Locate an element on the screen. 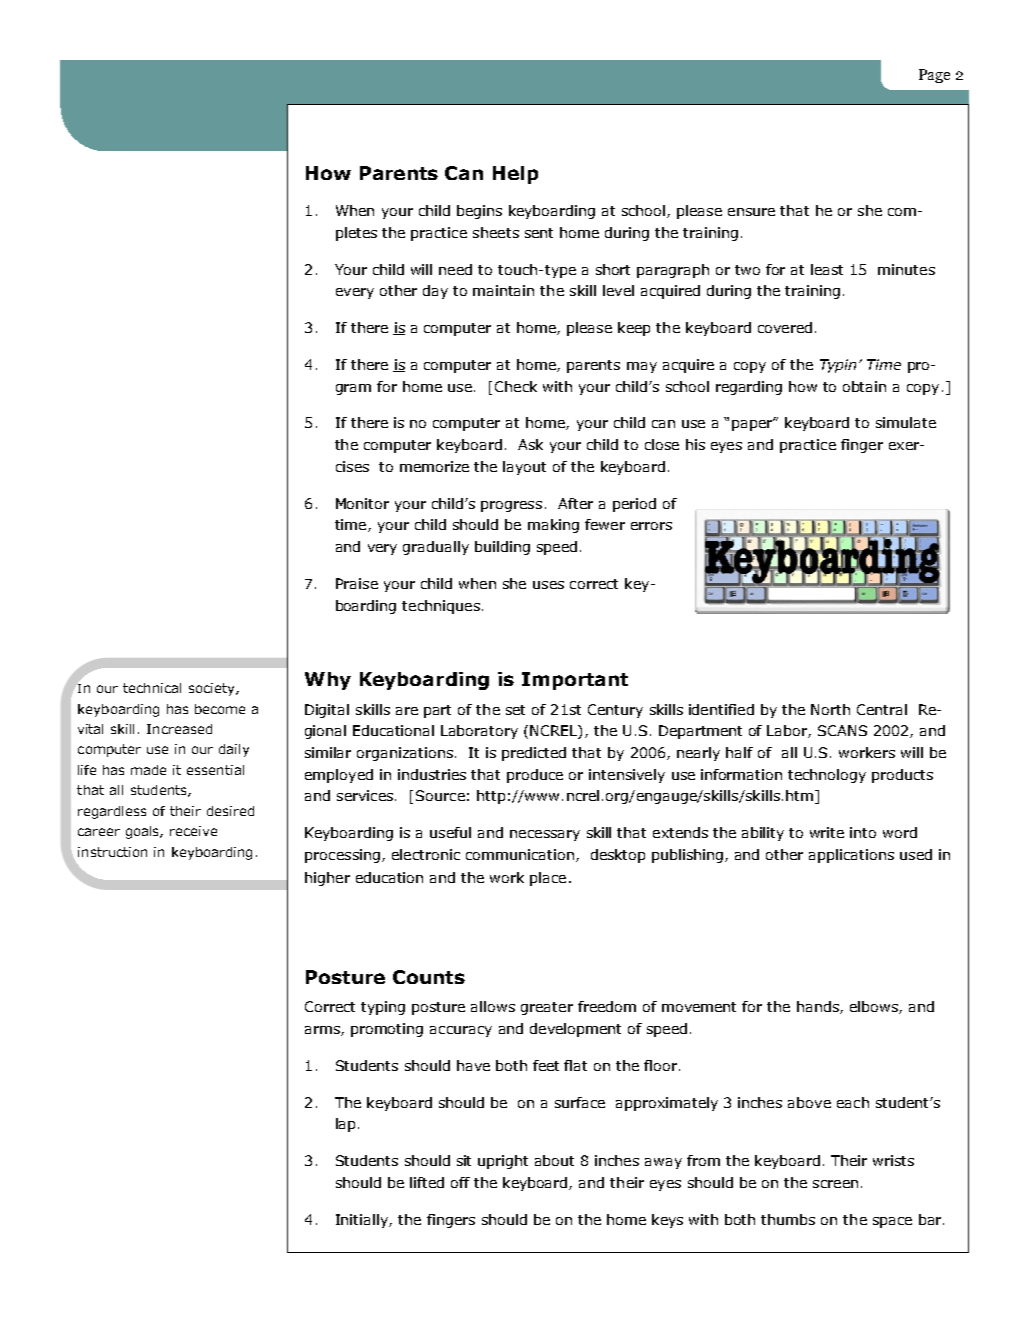 This screenshot has height=1332, width=1029. Help is located at coordinates (515, 175).
